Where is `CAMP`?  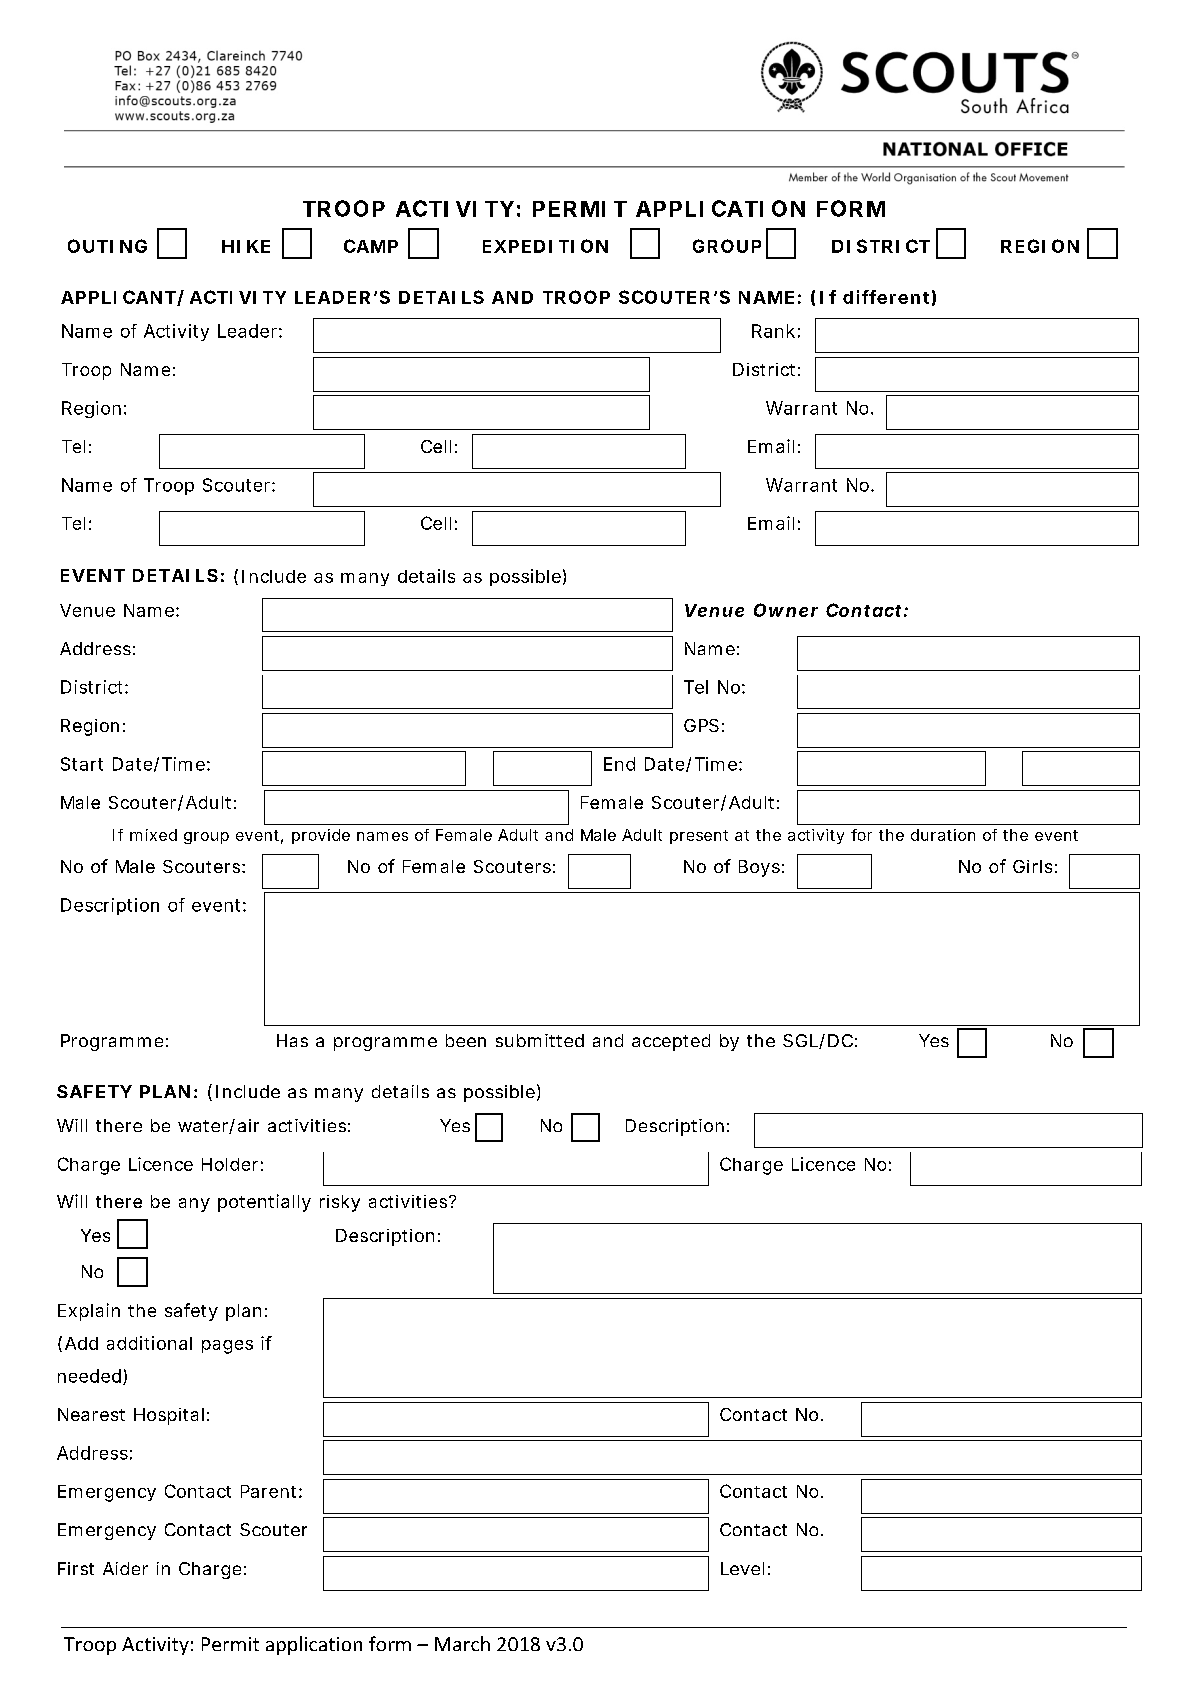
CAMP is located at coordinates (371, 246).
